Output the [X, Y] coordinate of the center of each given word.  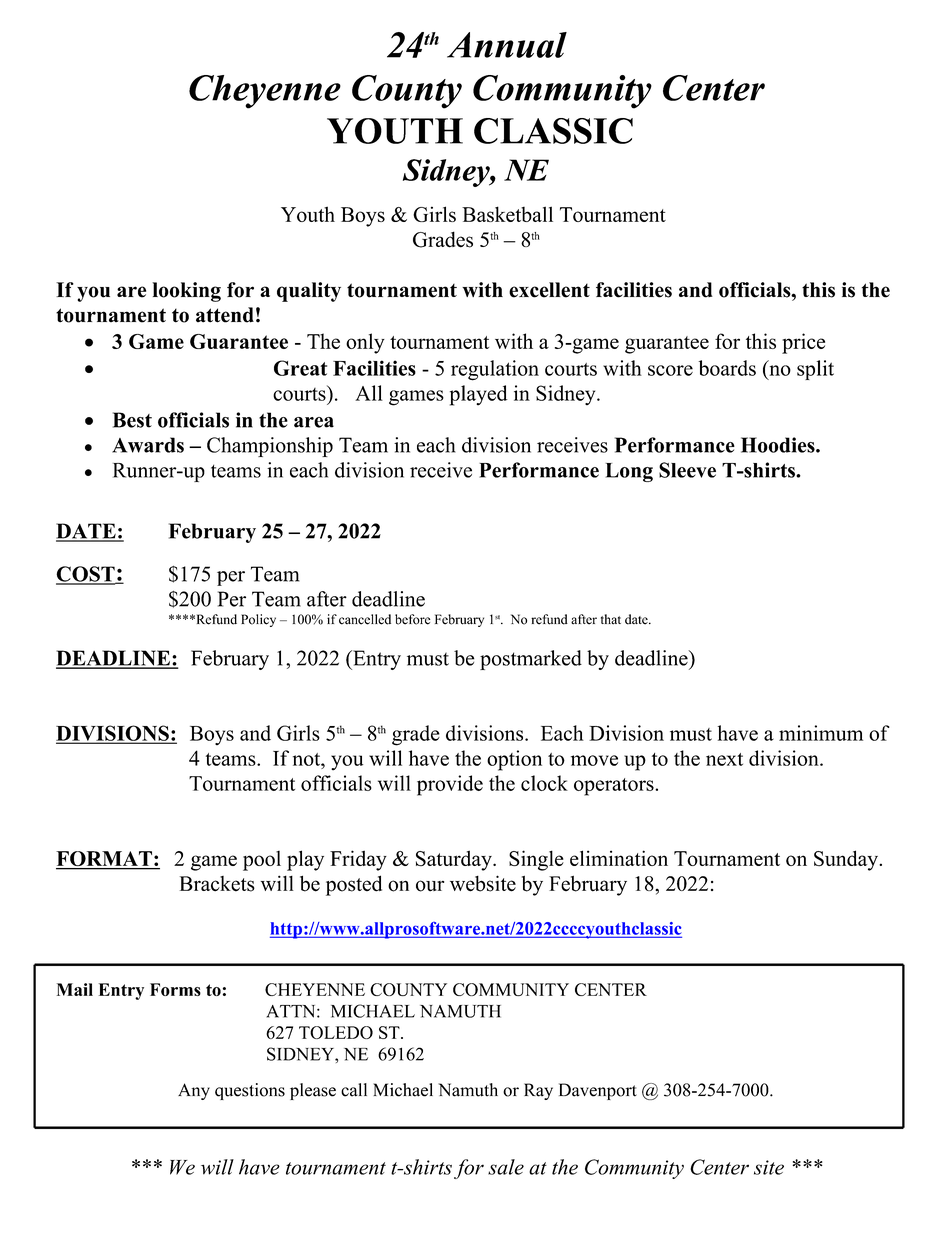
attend [225, 315]
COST [86, 575]
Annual [507, 45]
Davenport [598, 1091]
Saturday [455, 860]
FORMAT [105, 860]
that [611, 619]
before [412, 619]
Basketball [507, 214]
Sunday [847, 860]
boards [727, 368]
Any [194, 1091]
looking [186, 292]
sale [506, 1167]
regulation [495, 370]
